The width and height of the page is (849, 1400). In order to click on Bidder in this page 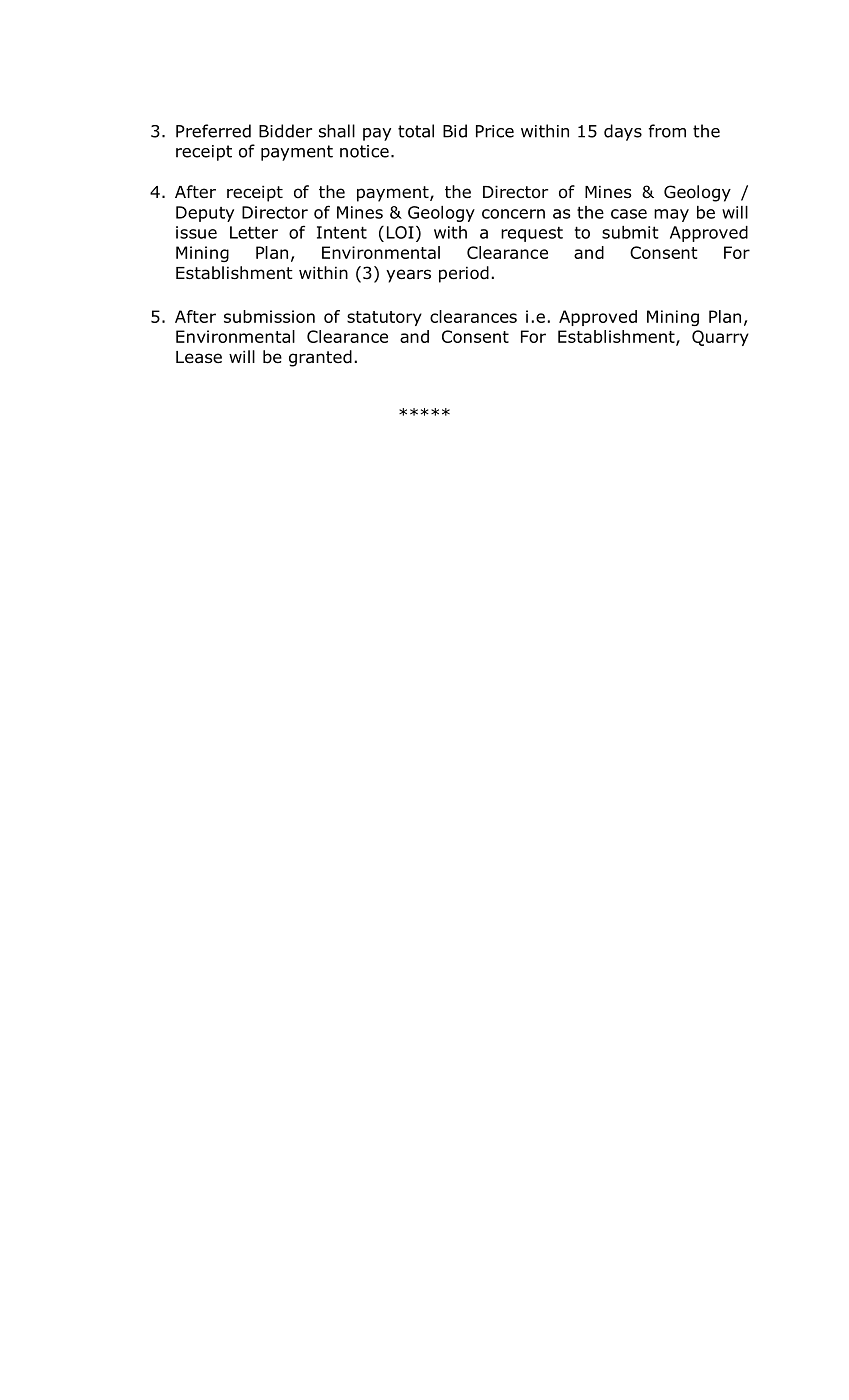, I will do `click(285, 131)`.
